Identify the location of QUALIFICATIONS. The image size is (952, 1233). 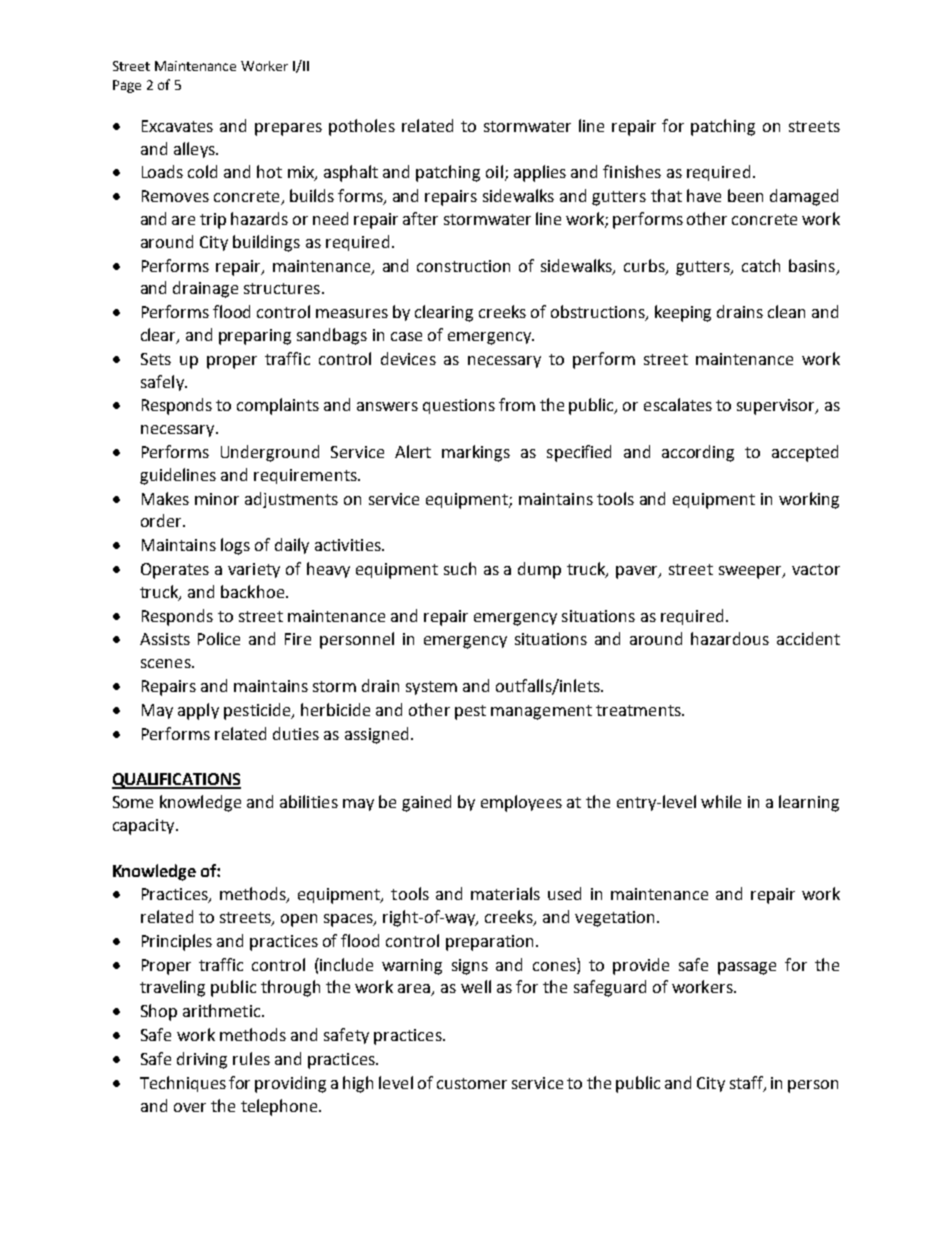
(176, 781).
